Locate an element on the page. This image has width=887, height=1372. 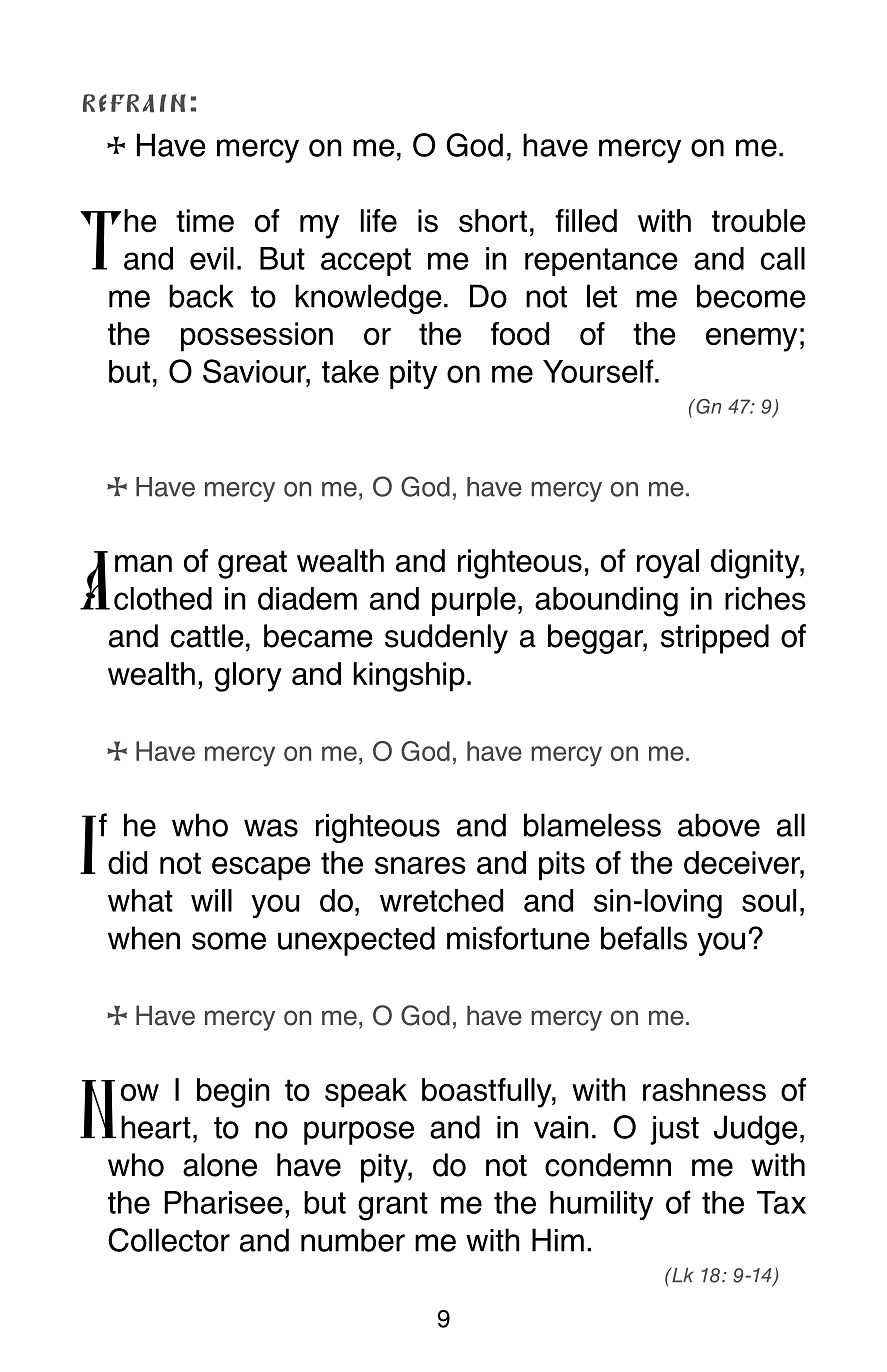
trouble is located at coordinates (759, 221).
